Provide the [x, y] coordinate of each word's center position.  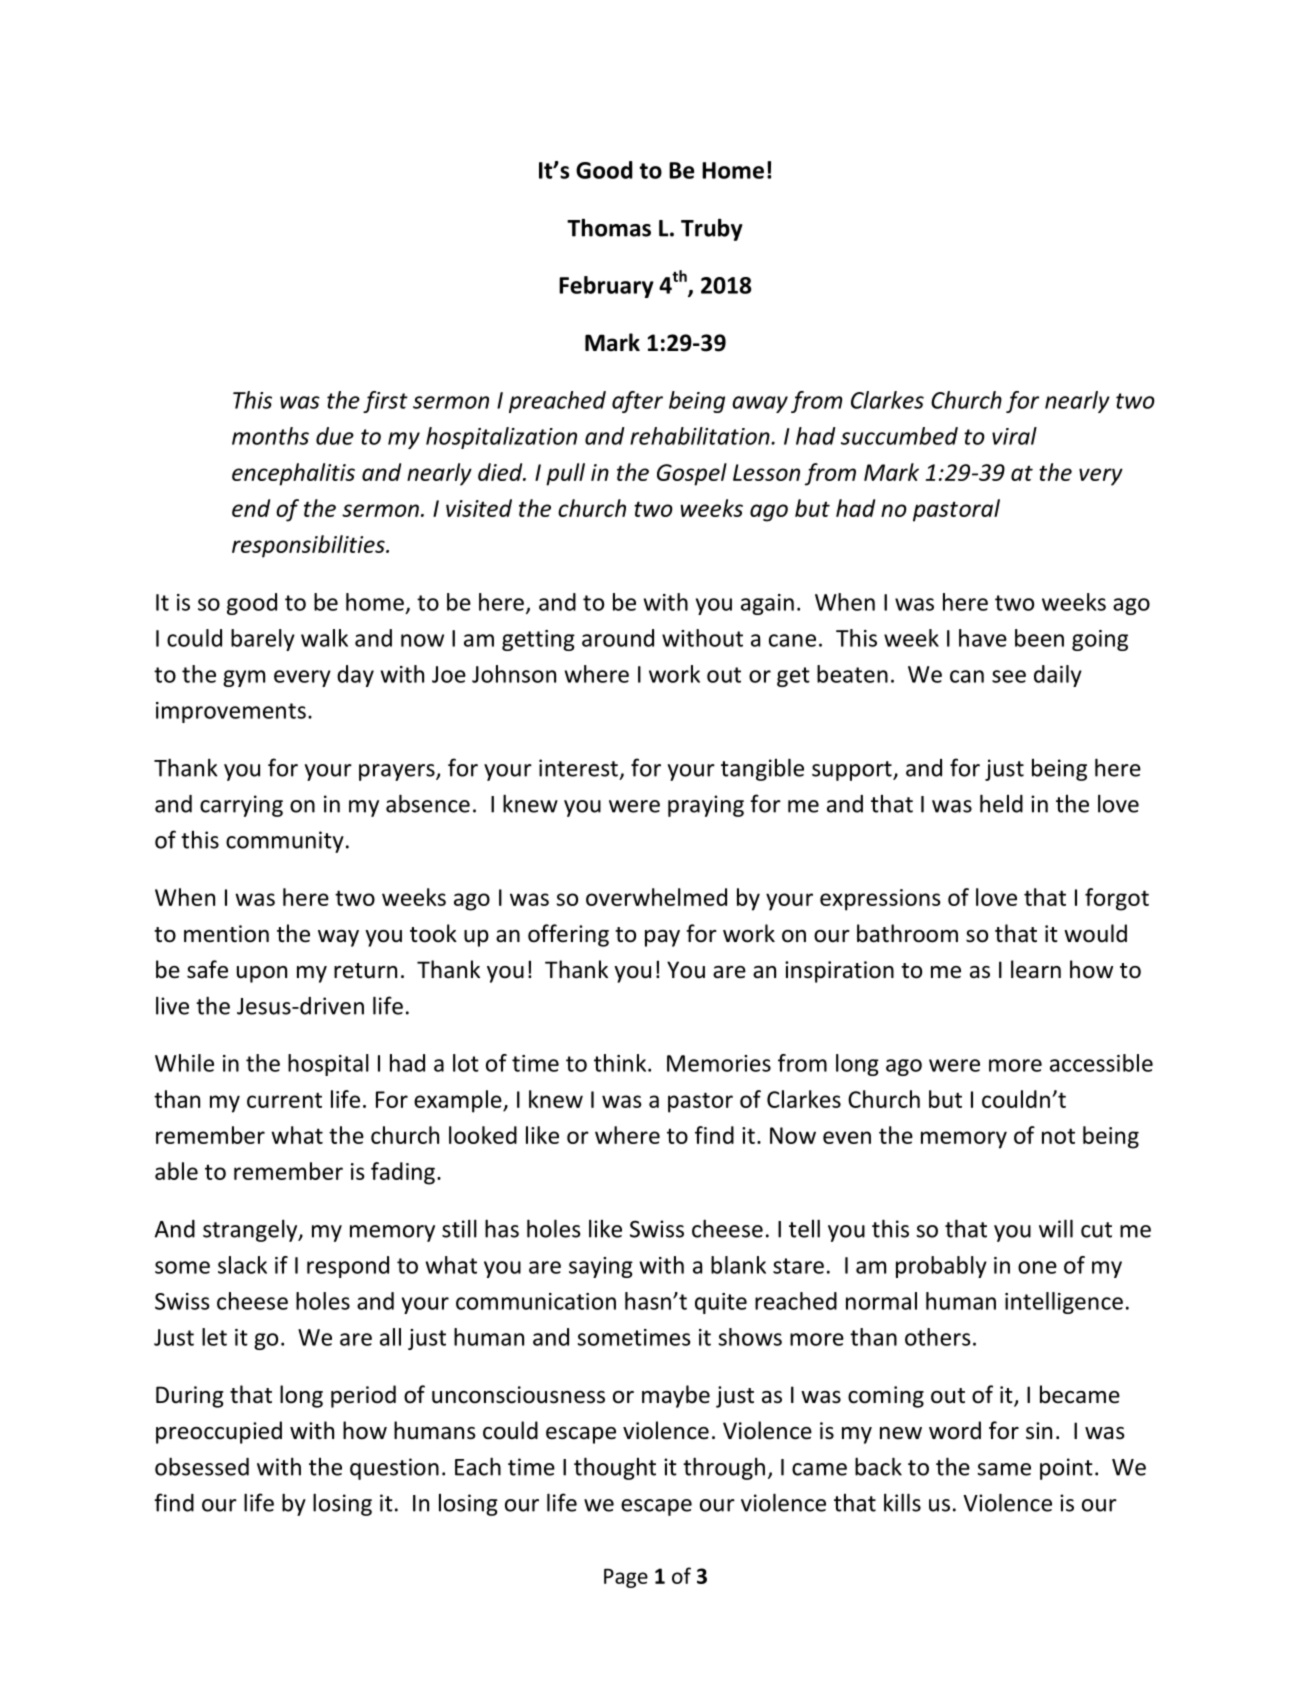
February [606, 287]
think [621, 1063]
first [385, 402]
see [1009, 676]
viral [1014, 436]
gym [244, 678]
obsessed [202, 1466]
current [284, 1100]
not [1058, 1136]
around [618, 638]
